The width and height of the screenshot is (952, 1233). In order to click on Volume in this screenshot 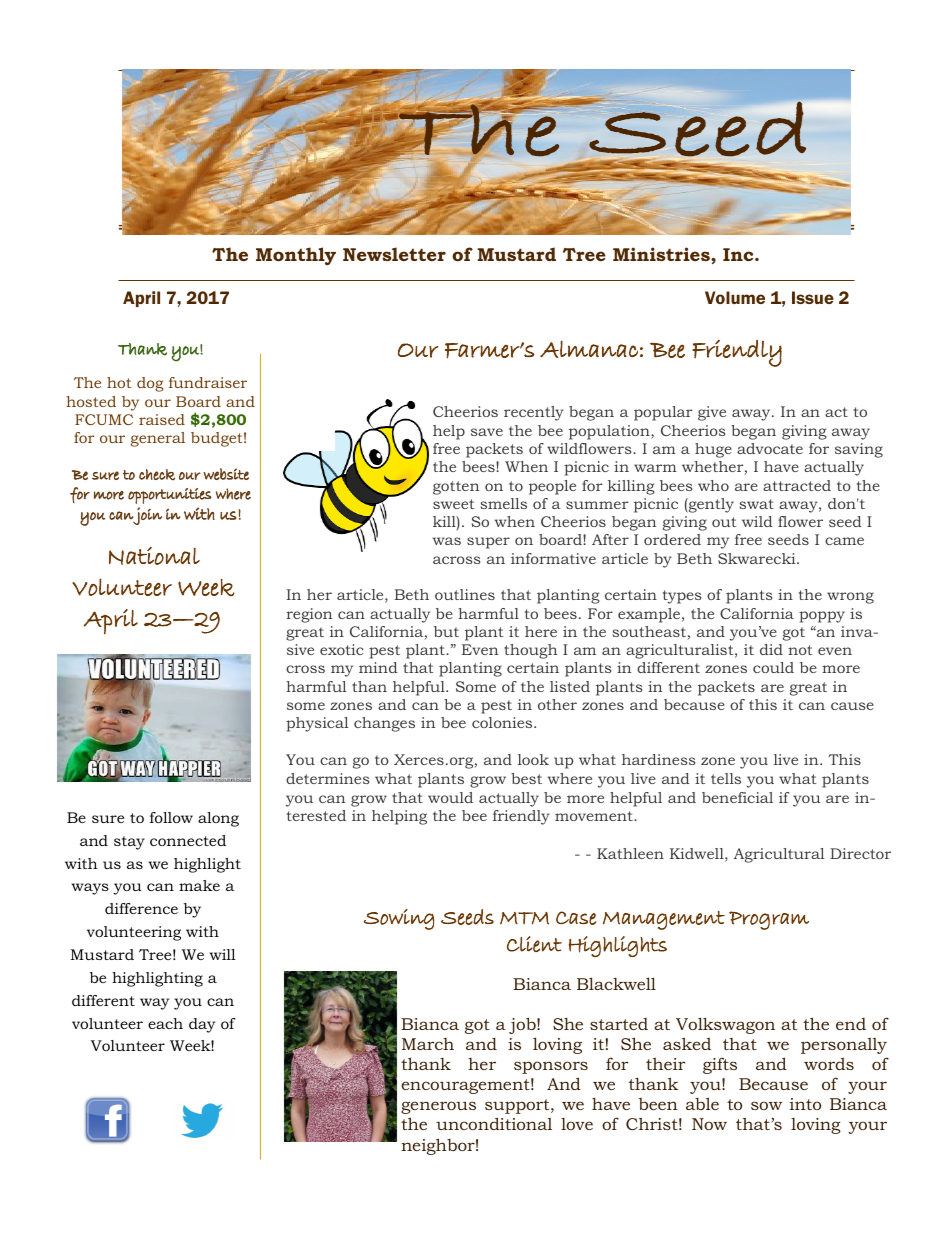, I will do `click(735, 297)`.
